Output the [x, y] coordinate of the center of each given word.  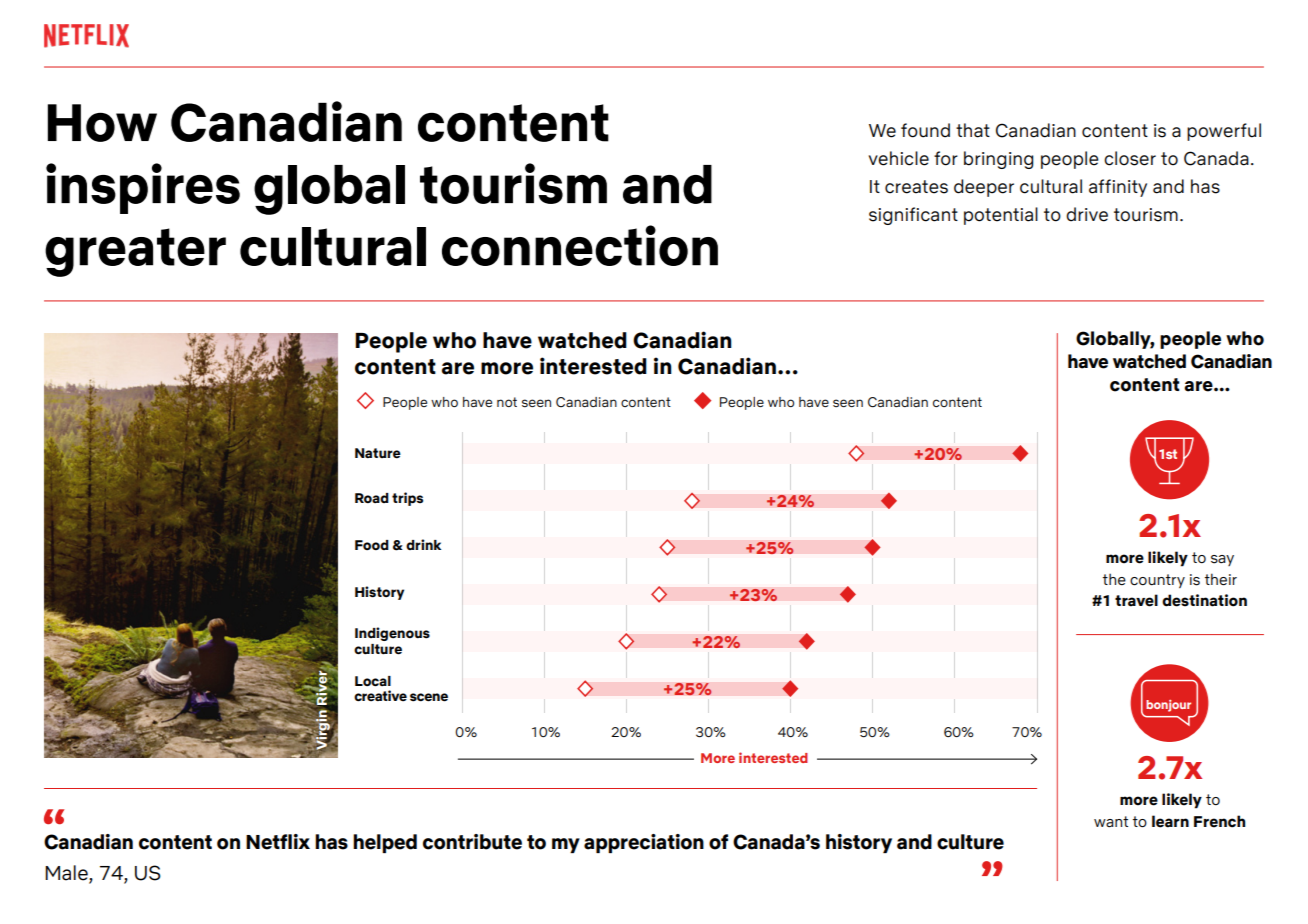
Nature [378, 453]
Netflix [278, 842]
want [1111, 822]
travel [1136, 600]
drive [1087, 214]
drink [423, 544]
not [507, 402]
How [102, 123]
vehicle [899, 158]
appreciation [644, 843]
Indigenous [392, 634]
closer [1130, 158]
